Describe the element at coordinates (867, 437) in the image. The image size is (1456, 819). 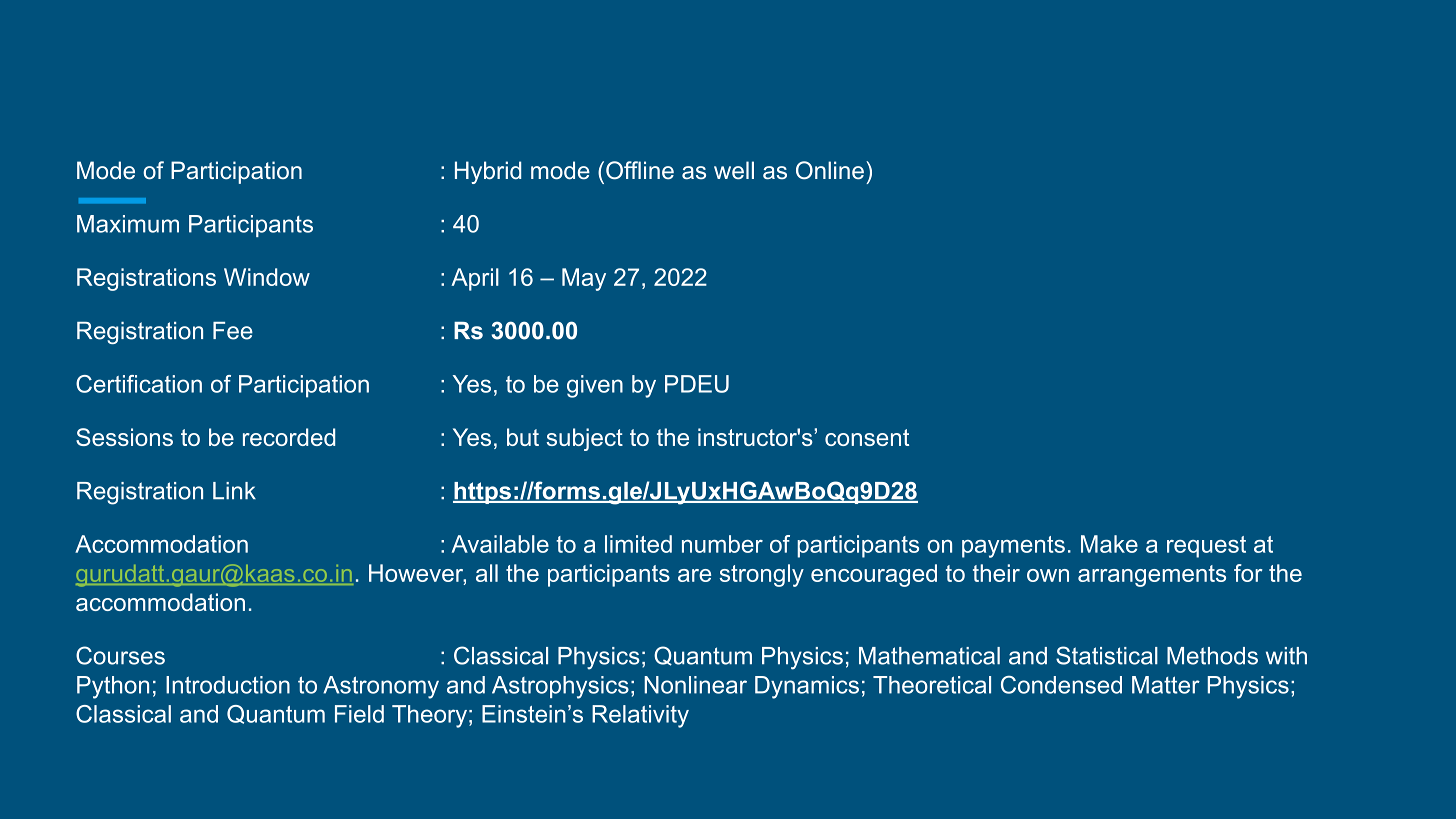
I see `consent` at that location.
